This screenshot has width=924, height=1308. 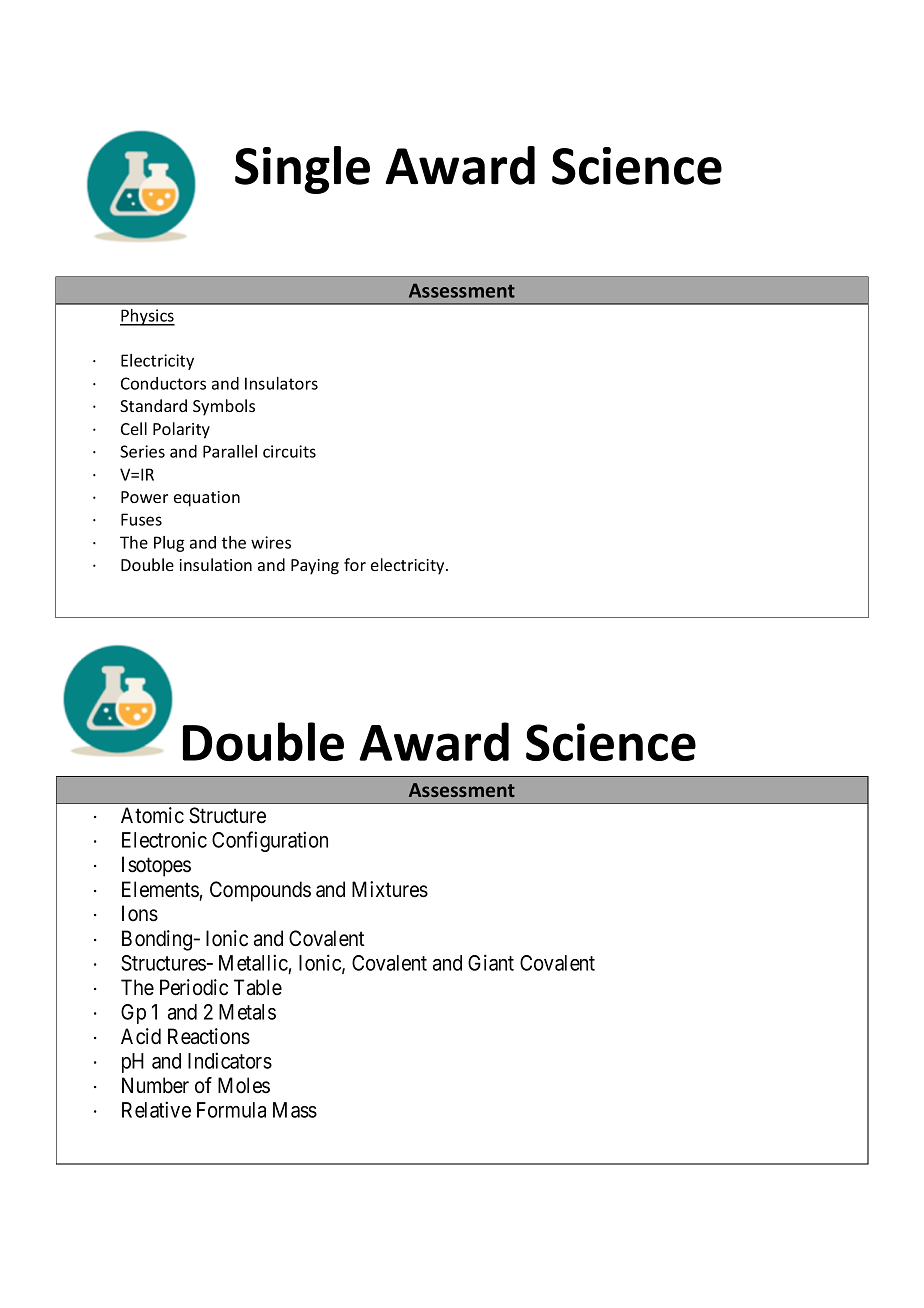 I want to click on Physics, so click(x=147, y=317).
